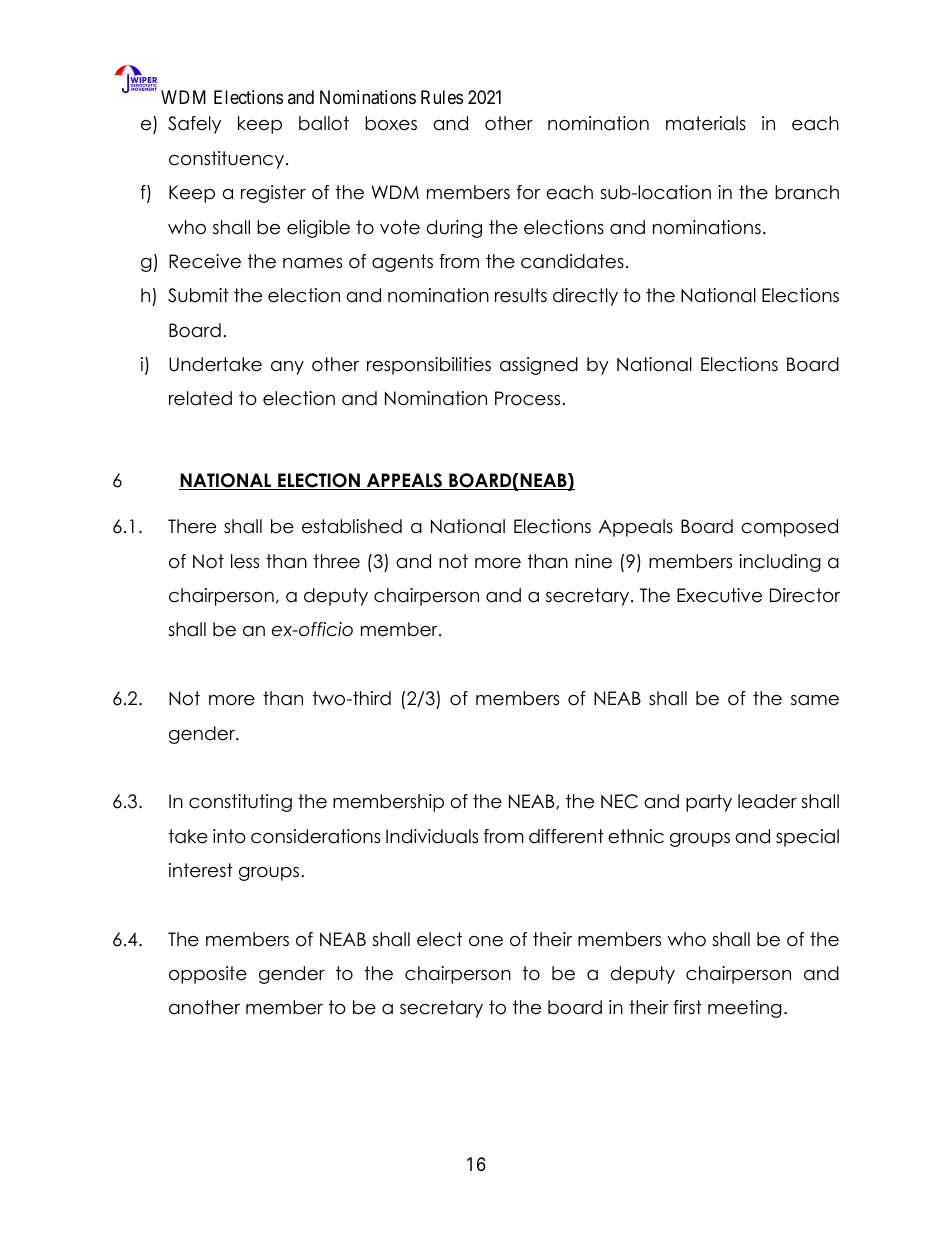 The width and height of the document is (952, 1233). I want to click on one, so click(486, 941).
